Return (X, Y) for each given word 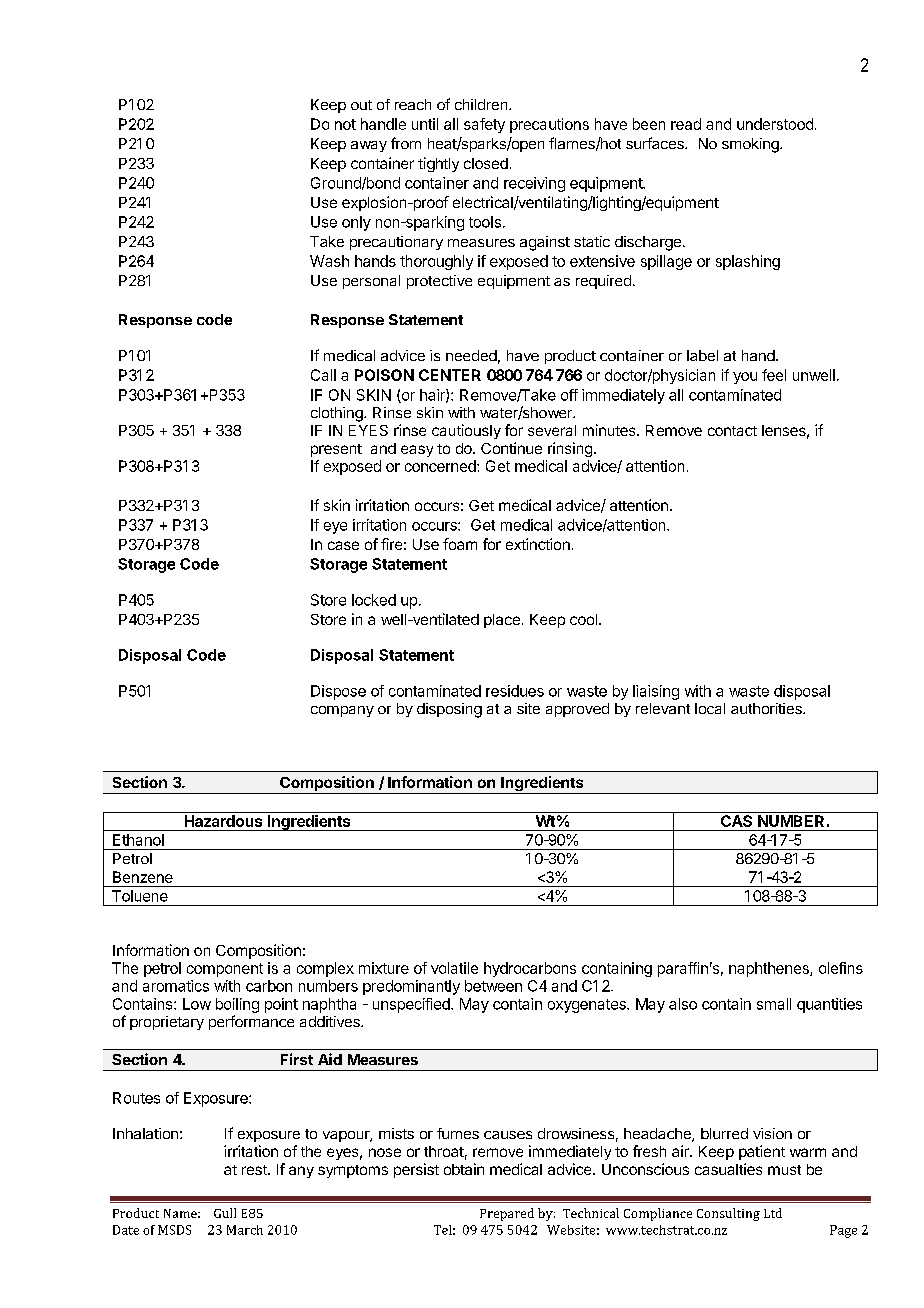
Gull (225, 1213)
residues (515, 691)
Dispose (338, 692)
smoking (751, 145)
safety (484, 125)
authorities (767, 708)
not (345, 124)
